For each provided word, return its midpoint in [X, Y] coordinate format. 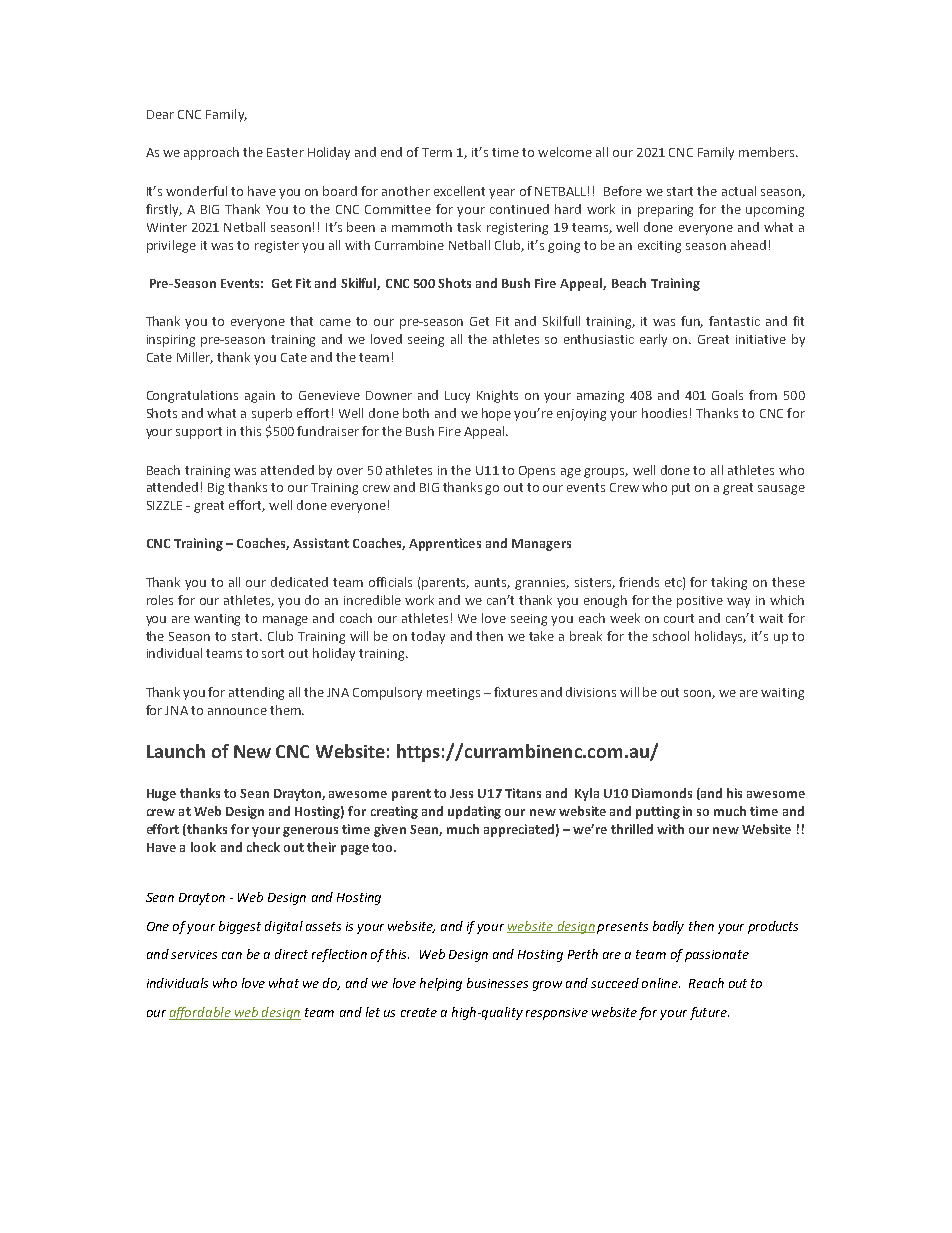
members [768, 152]
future [709, 1013]
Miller [195, 358]
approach [211, 153]
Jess [461, 793]
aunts [492, 583]
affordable [201, 1013]
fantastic [734, 321]
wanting [217, 620]
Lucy [457, 397]
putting [658, 812]
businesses [497, 983]
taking [729, 583]
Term [437, 152]
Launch [176, 751]
